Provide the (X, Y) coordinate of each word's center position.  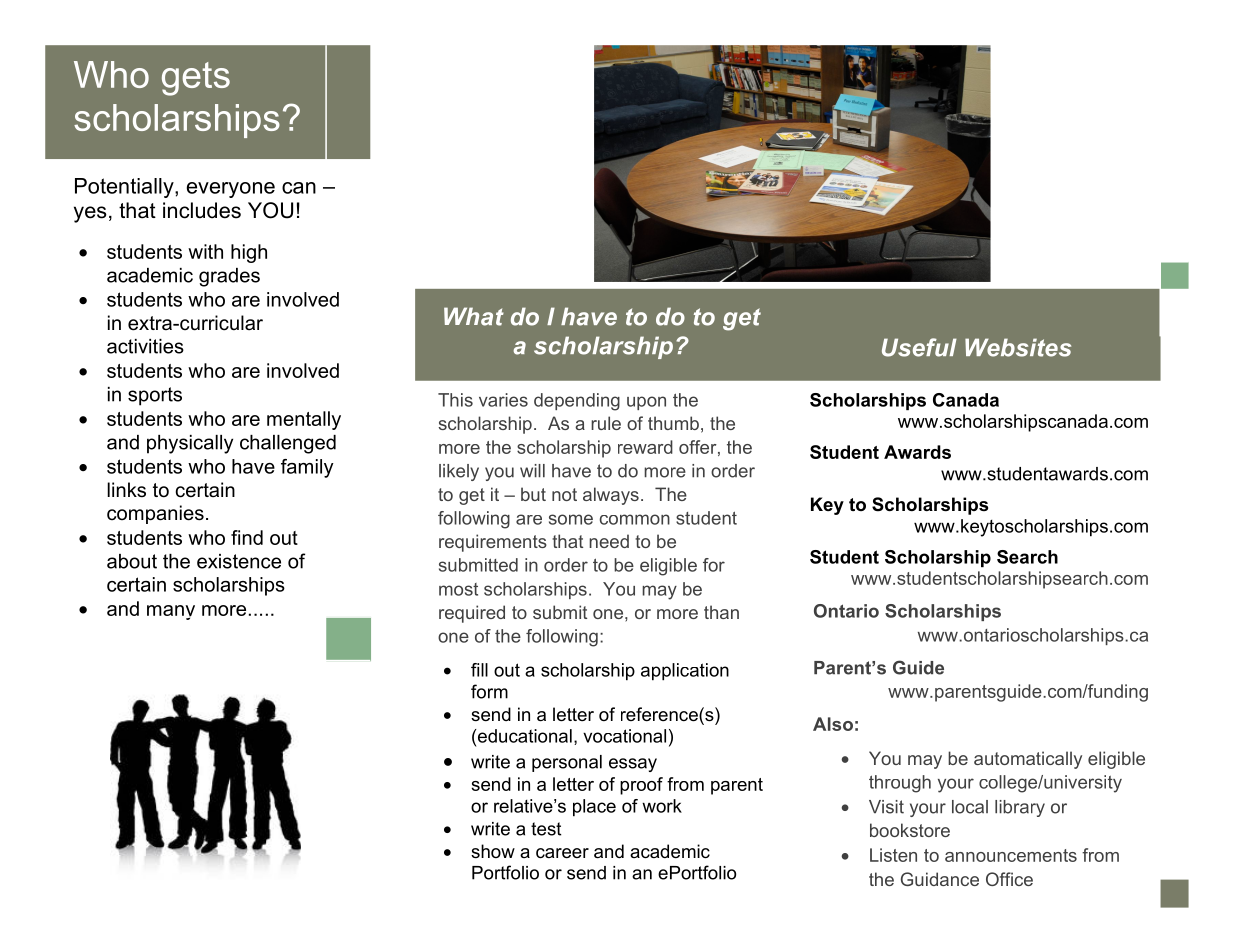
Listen (893, 855)
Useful (919, 347)
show (493, 851)
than (721, 612)
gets (196, 79)
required (472, 614)
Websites (1018, 347)
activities (145, 346)
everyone (231, 190)
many (171, 612)
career (562, 853)
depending (577, 402)
